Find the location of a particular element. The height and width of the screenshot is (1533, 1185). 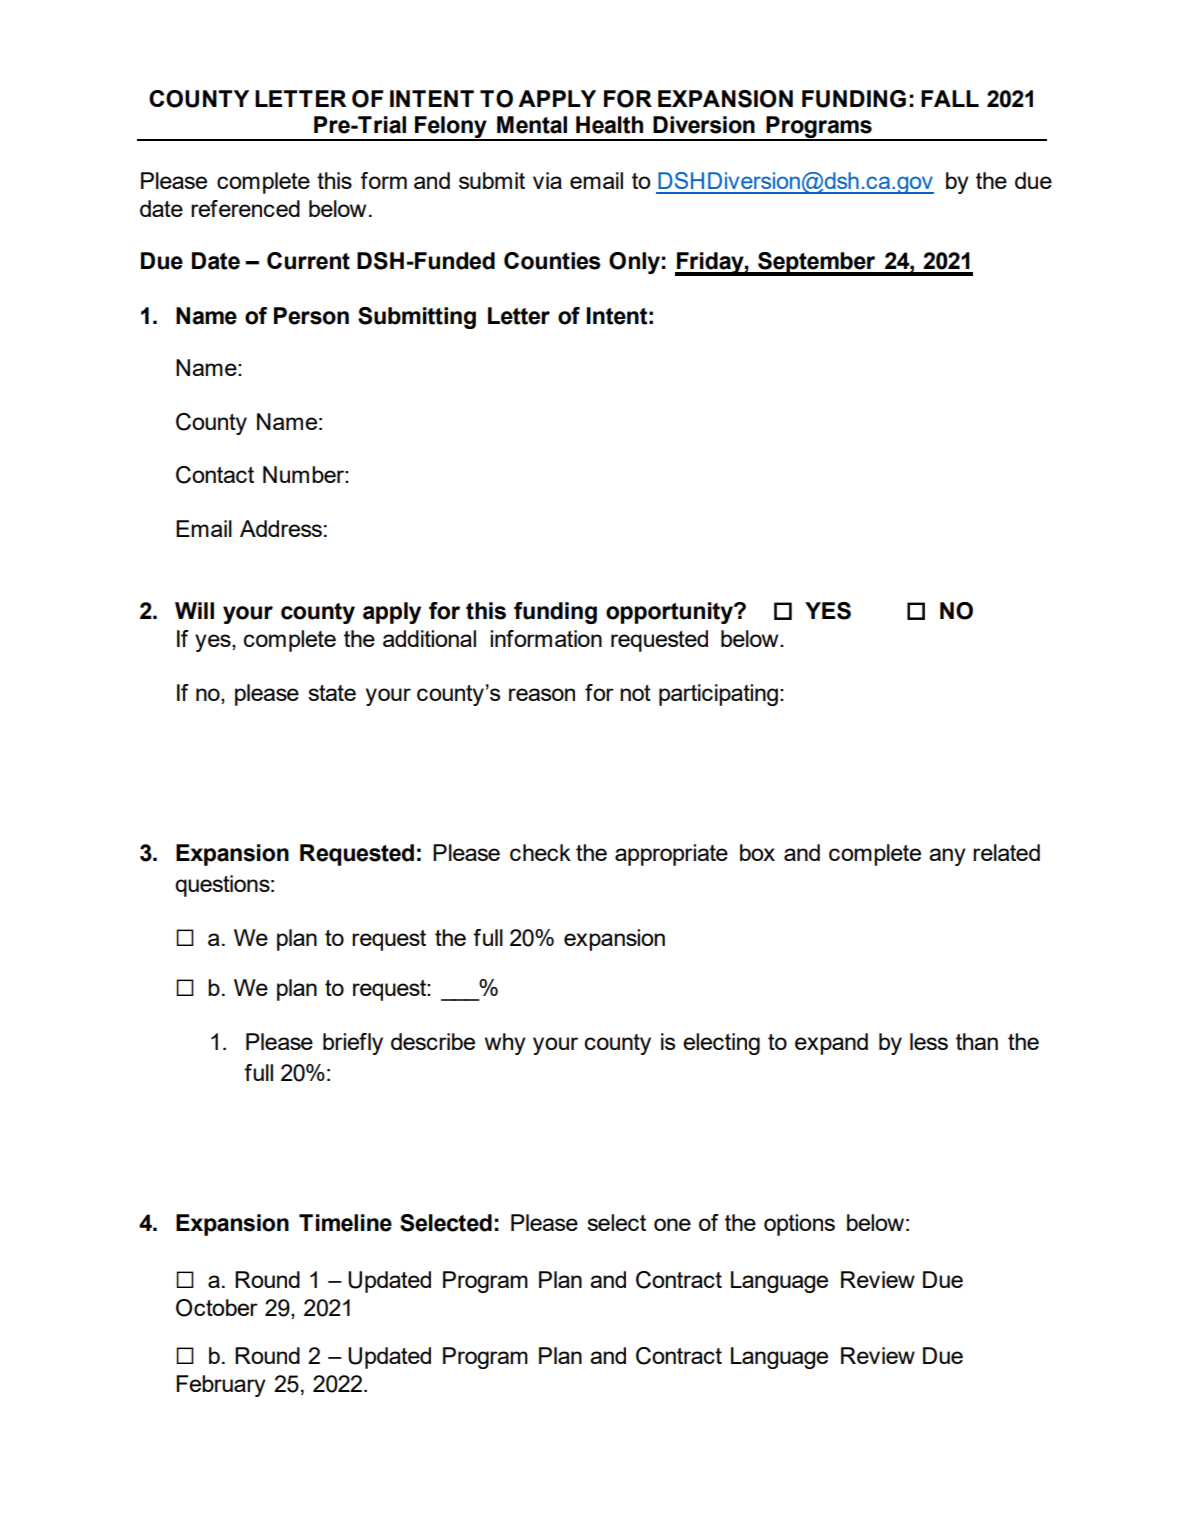

not is located at coordinates (635, 693).
